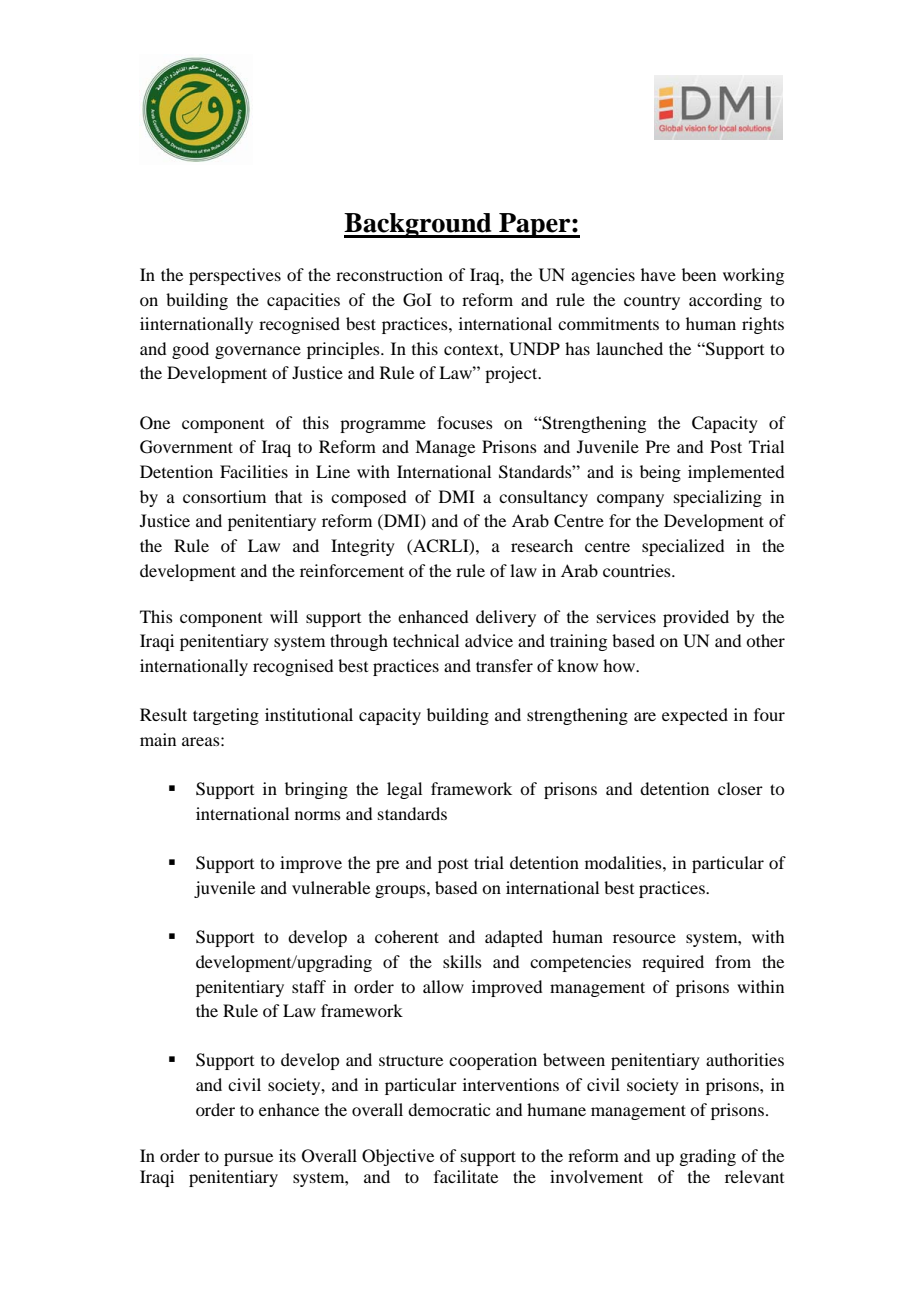 The height and width of the screenshot is (1308, 924). Describe the element at coordinates (644, 938) in the screenshot. I see `resource` at that location.
